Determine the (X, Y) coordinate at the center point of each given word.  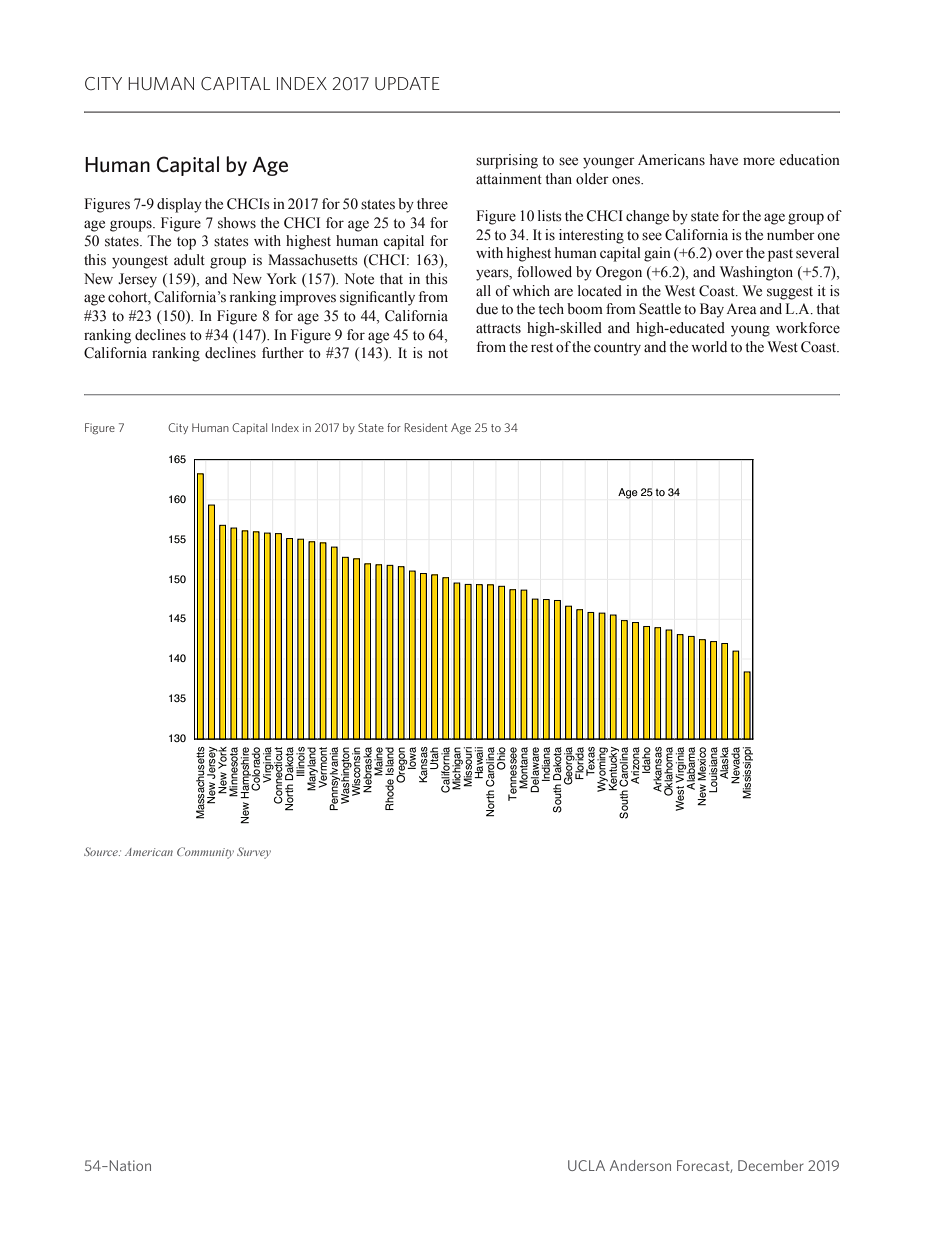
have (724, 160)
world (709, 347)
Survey (254, 853)
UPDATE (407, 83)
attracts (498, 328)
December (771, 1165)
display (179, 205)
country (617, 349)
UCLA (586, 1165)
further (283, 352)
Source (102, 851)
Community (205, 853)
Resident (426, 427)
